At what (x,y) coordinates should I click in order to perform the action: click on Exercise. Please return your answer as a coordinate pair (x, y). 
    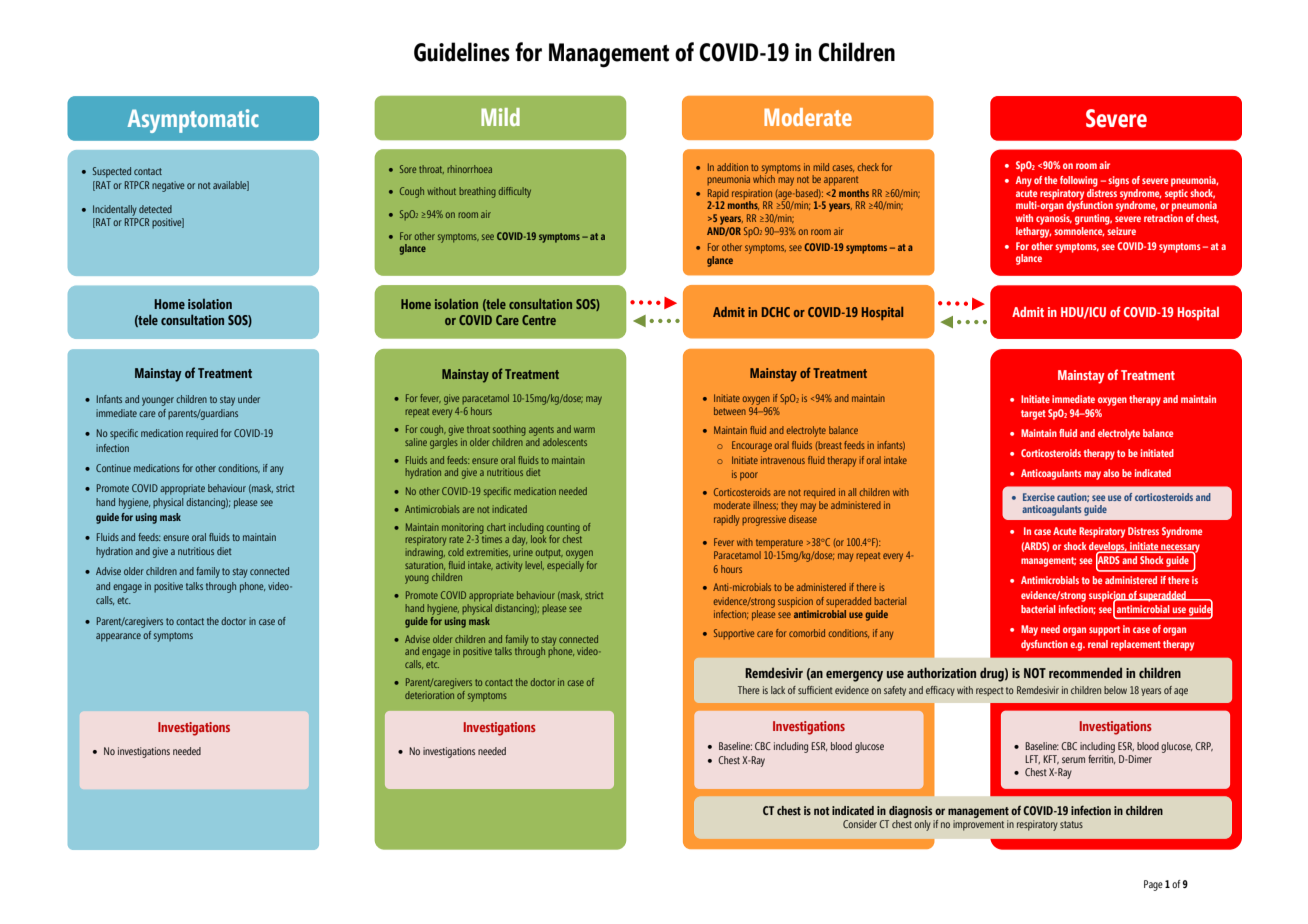
    Looking at the image, I should click on (1039, 497).
